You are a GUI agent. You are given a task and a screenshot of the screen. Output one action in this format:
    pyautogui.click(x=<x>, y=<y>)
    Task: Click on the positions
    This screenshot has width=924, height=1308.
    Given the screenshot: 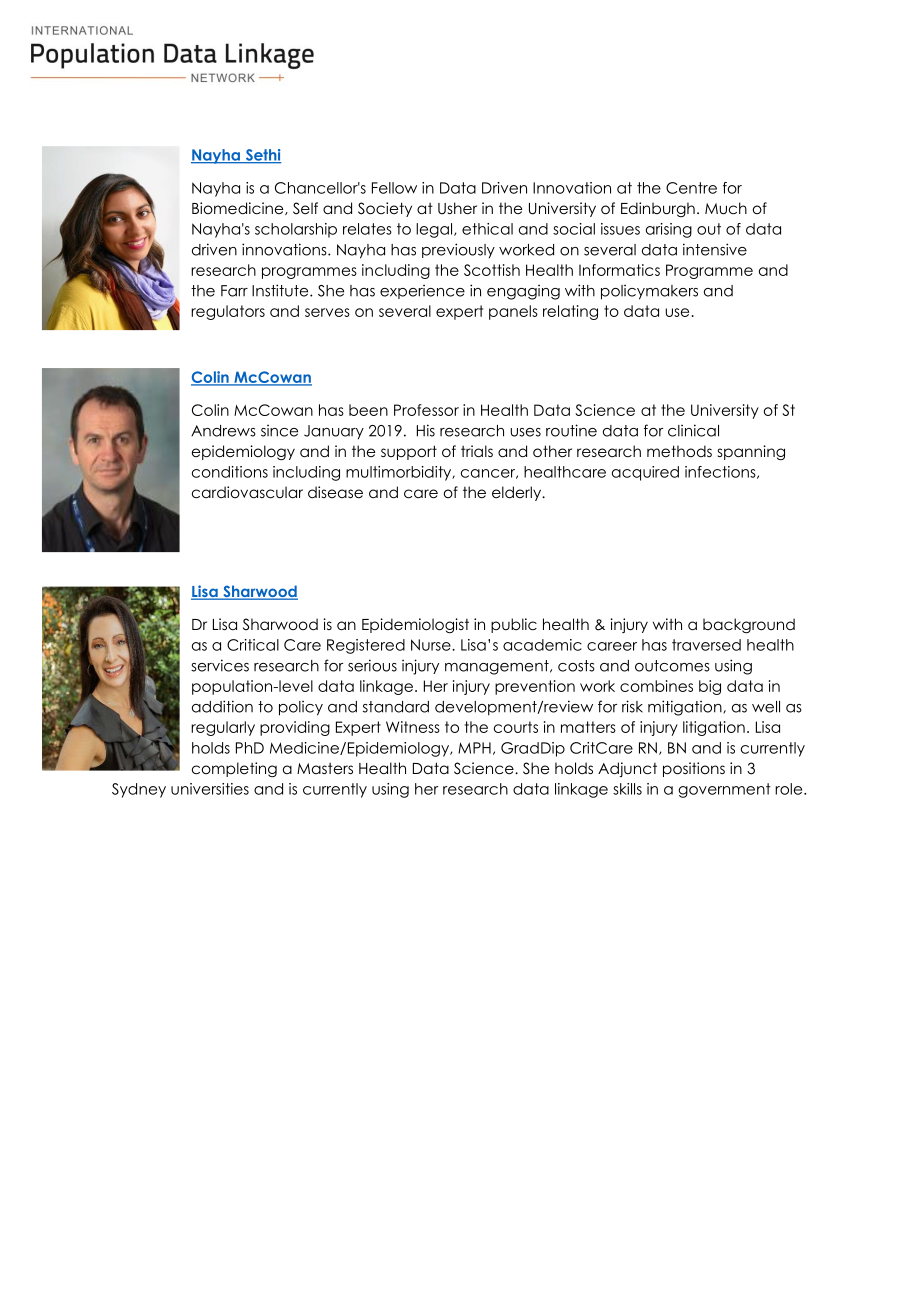 What is the action you would take?
    pyautogui.click(x=694, y=769)
